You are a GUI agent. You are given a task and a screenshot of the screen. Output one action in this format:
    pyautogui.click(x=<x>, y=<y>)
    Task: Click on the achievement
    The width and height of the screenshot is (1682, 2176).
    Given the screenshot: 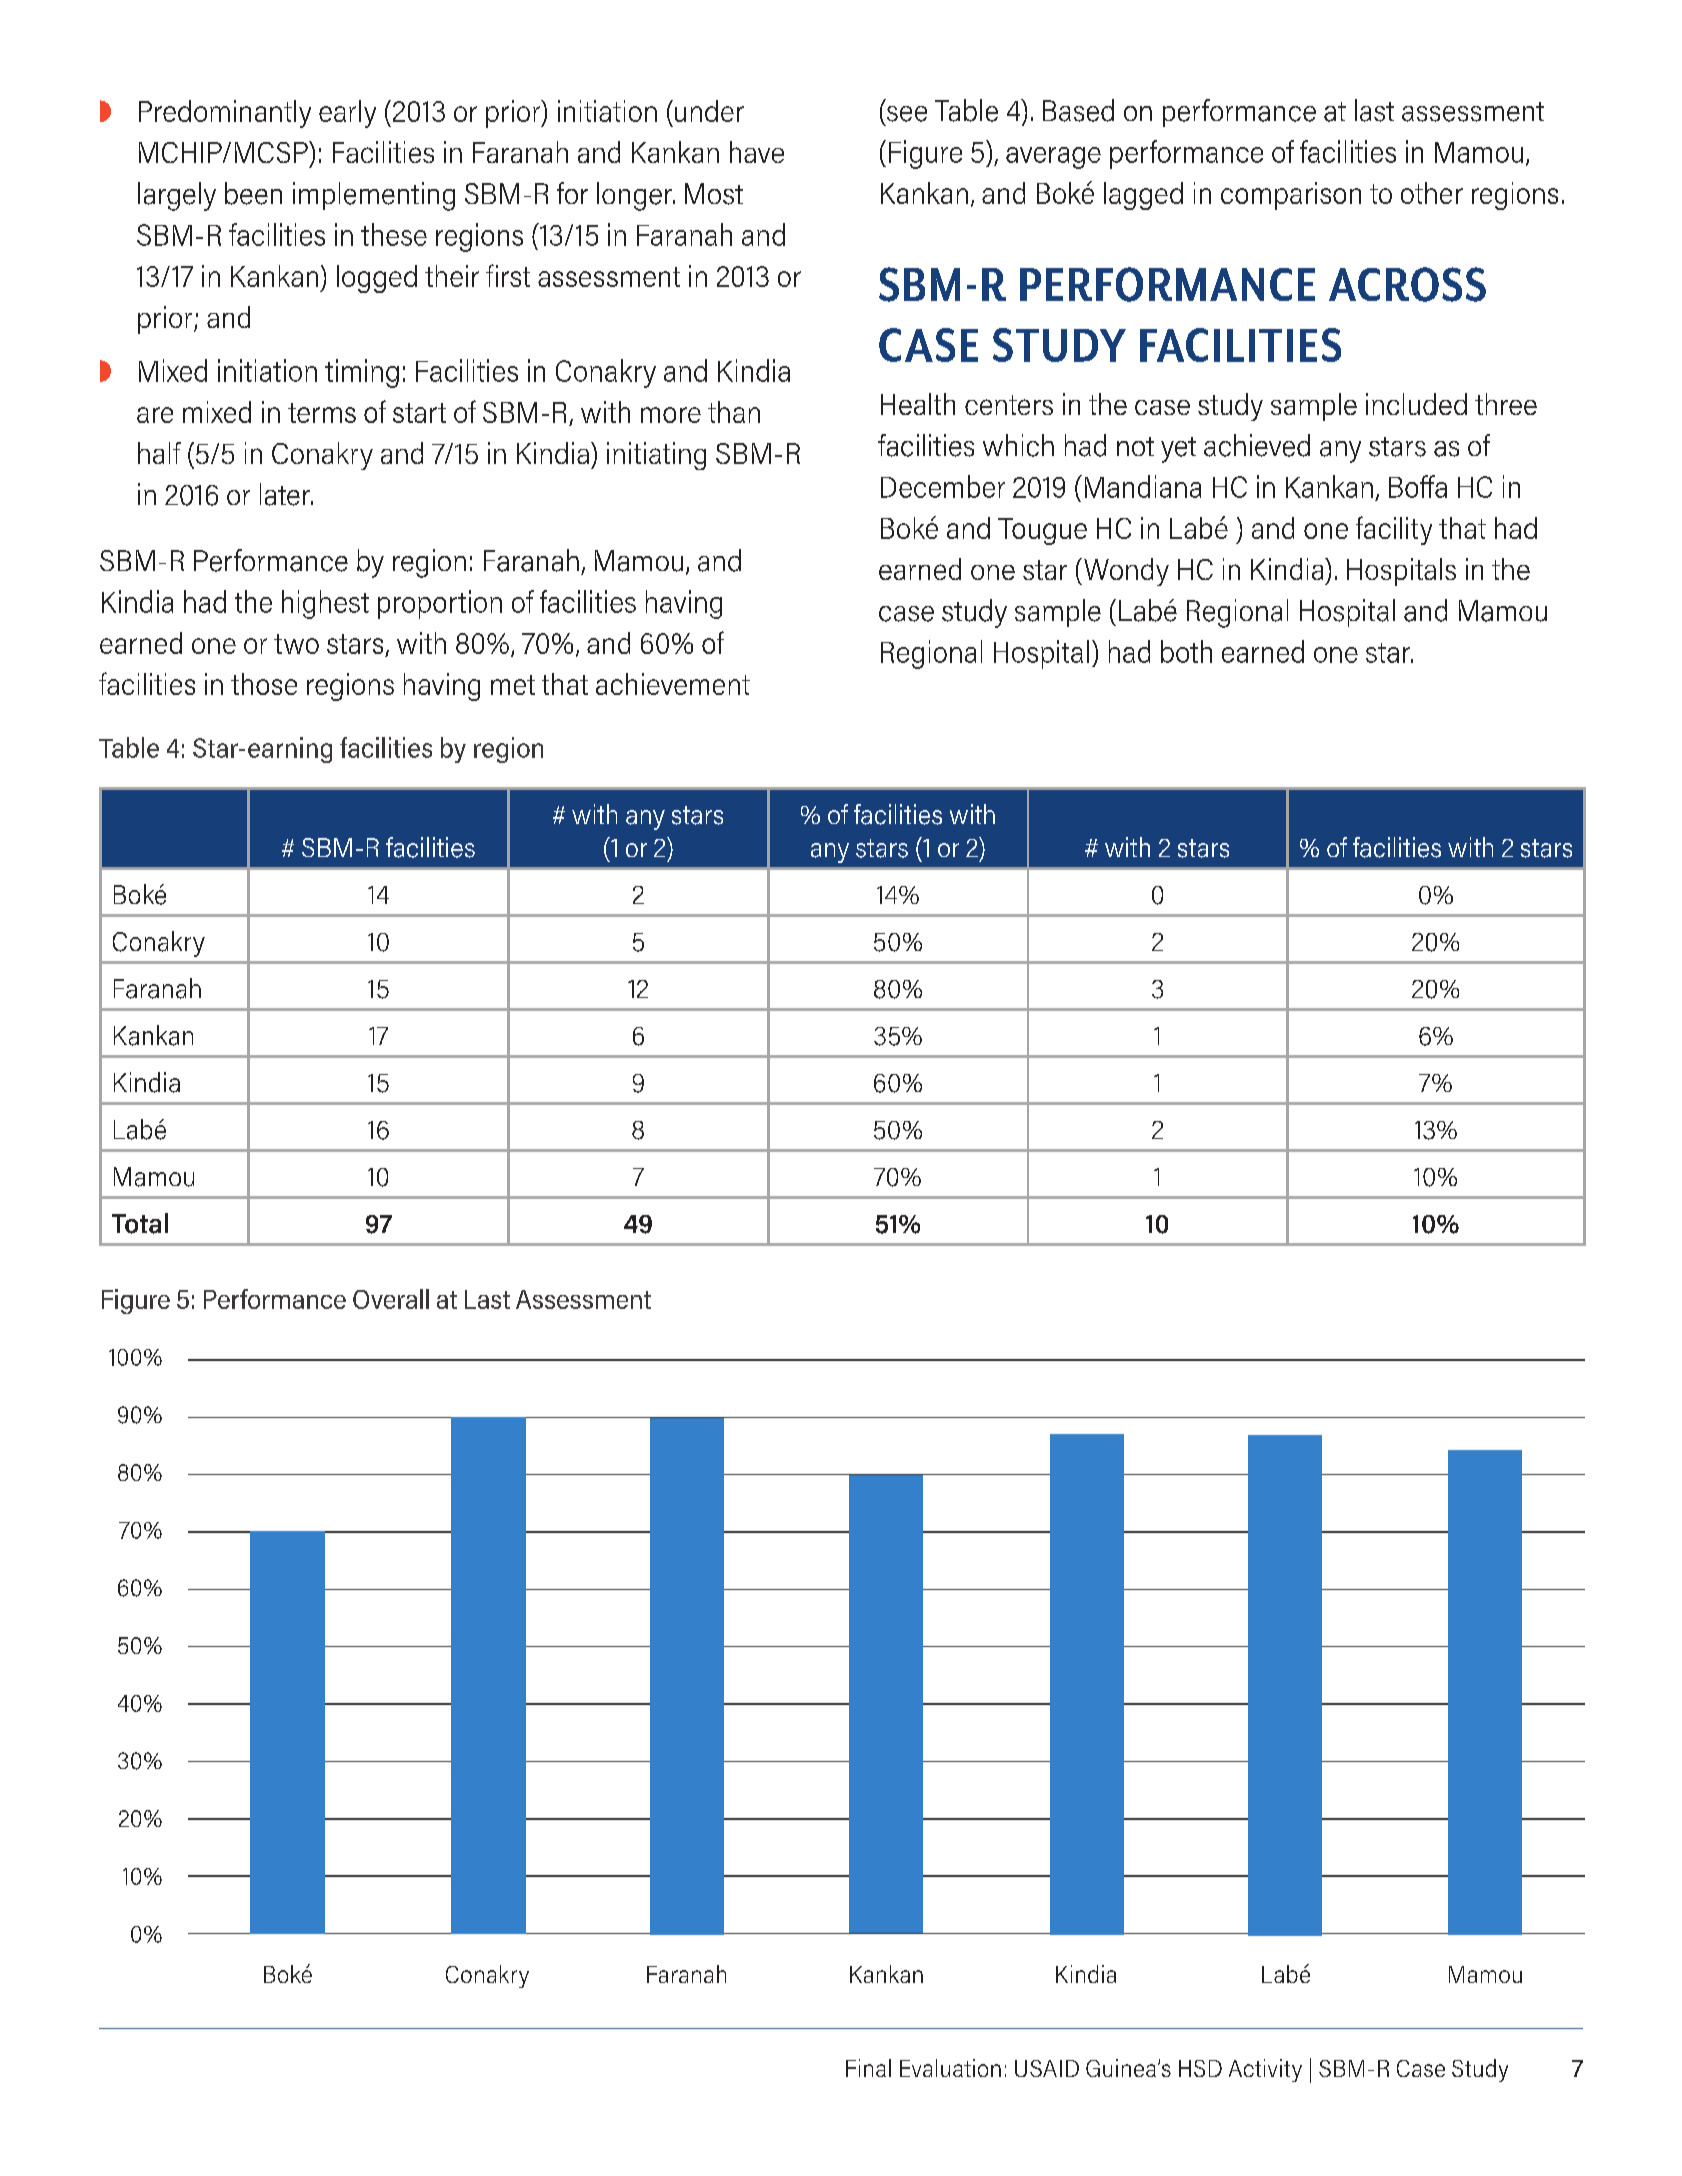 What is the action you would take?
    pyautogui.click(x=673, y=684)
